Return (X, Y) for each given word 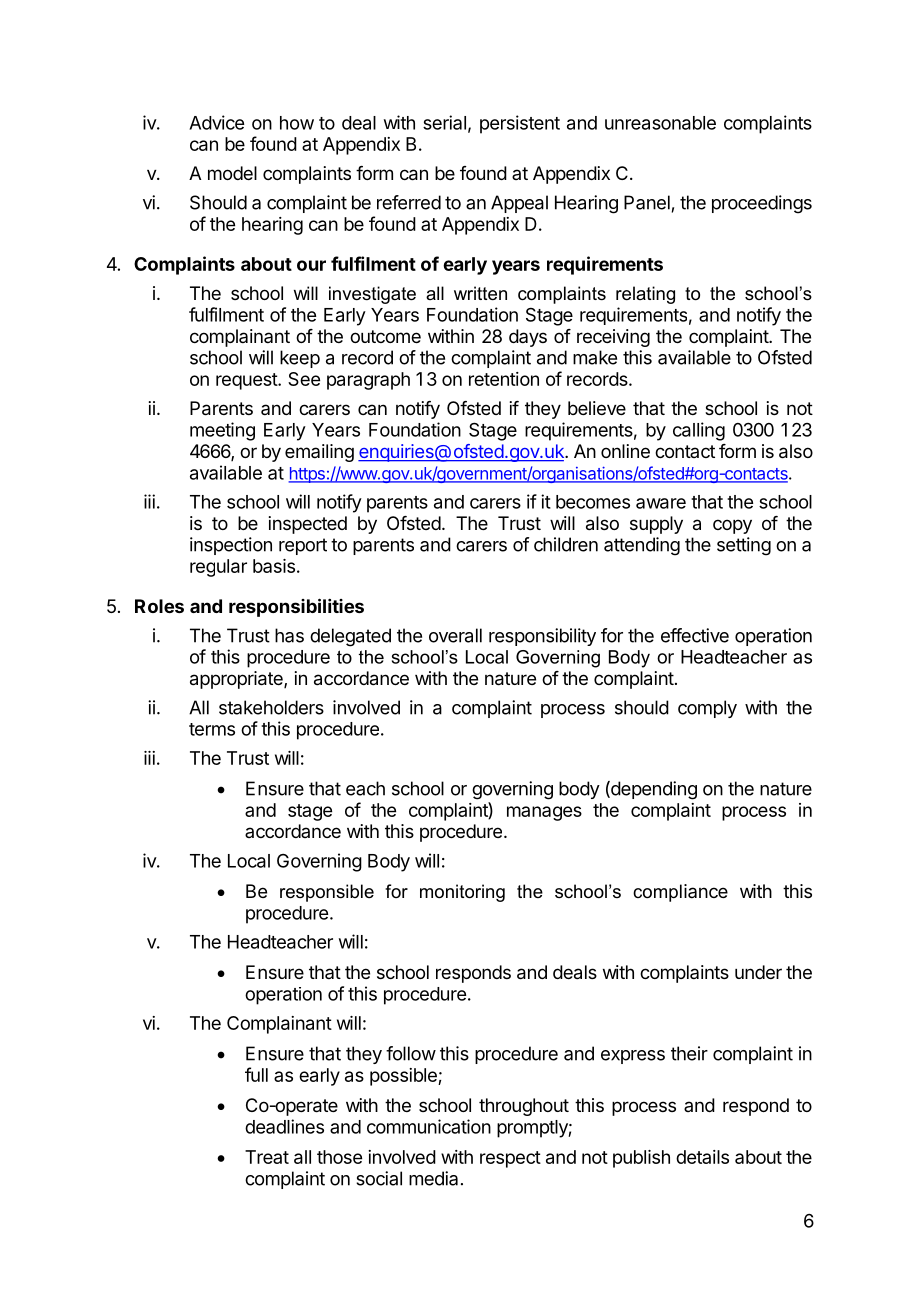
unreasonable (660, 123)
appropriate (237, 680)
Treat (267, 1157)
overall (455, 635)
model (232, 173)
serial (444, 122)
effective (695, 635)
